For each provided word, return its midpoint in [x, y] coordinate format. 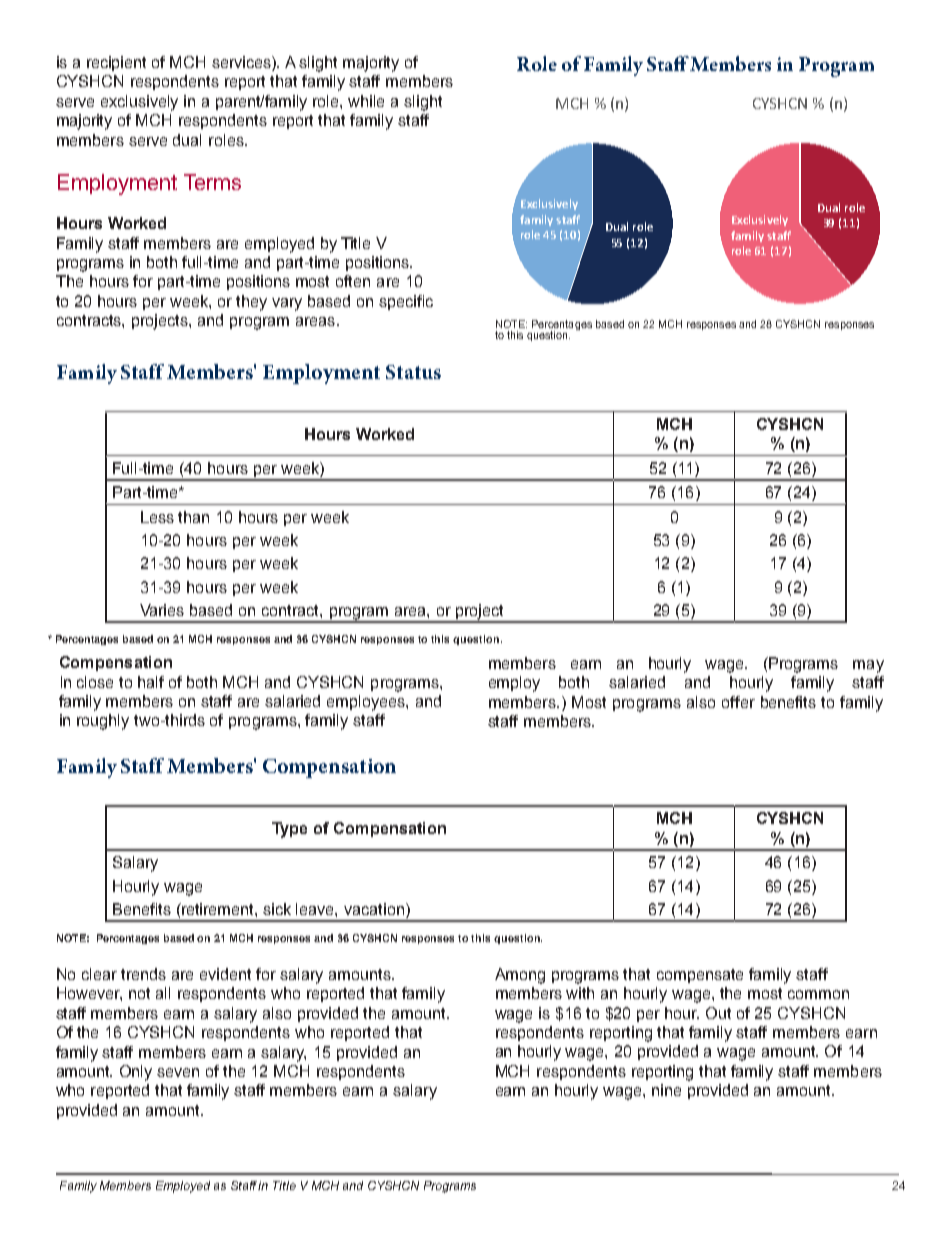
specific [406, 302]
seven [178, 1072]
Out [718, 1013]
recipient [116, 63]
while [366, 101]
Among [520, 976]
